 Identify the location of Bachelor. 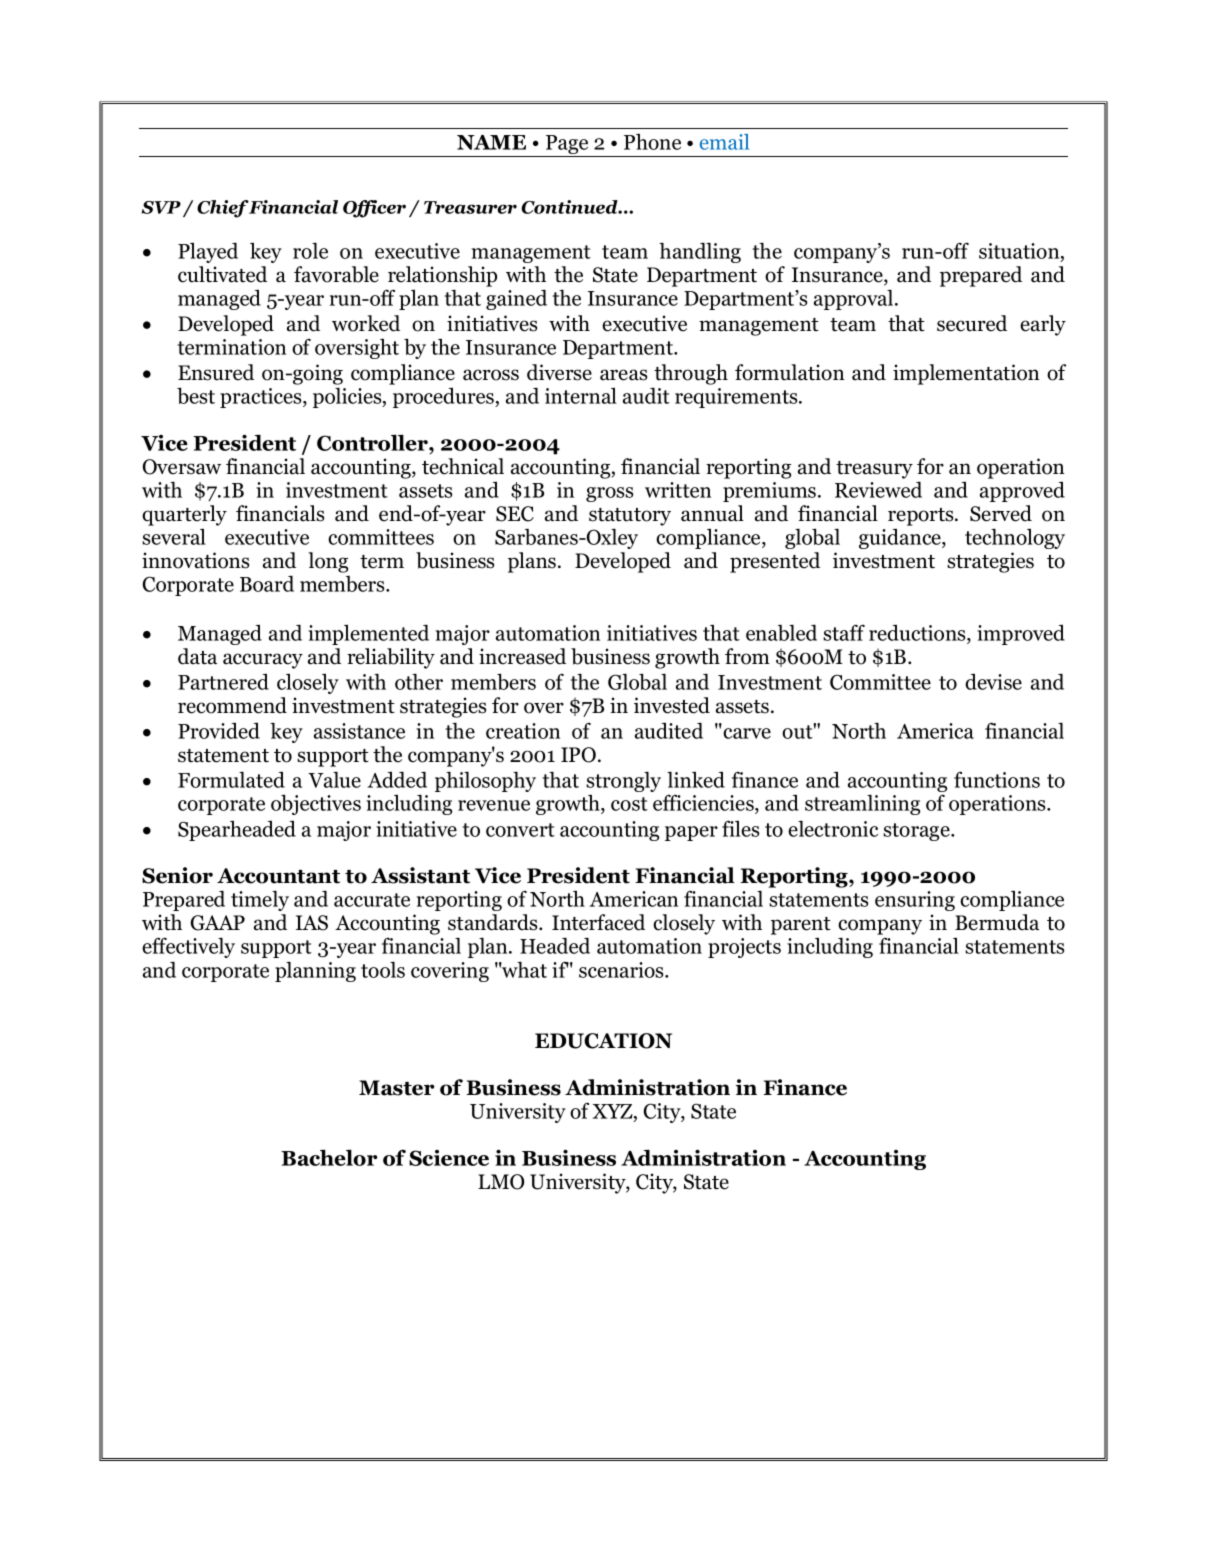
(329, 1157).
